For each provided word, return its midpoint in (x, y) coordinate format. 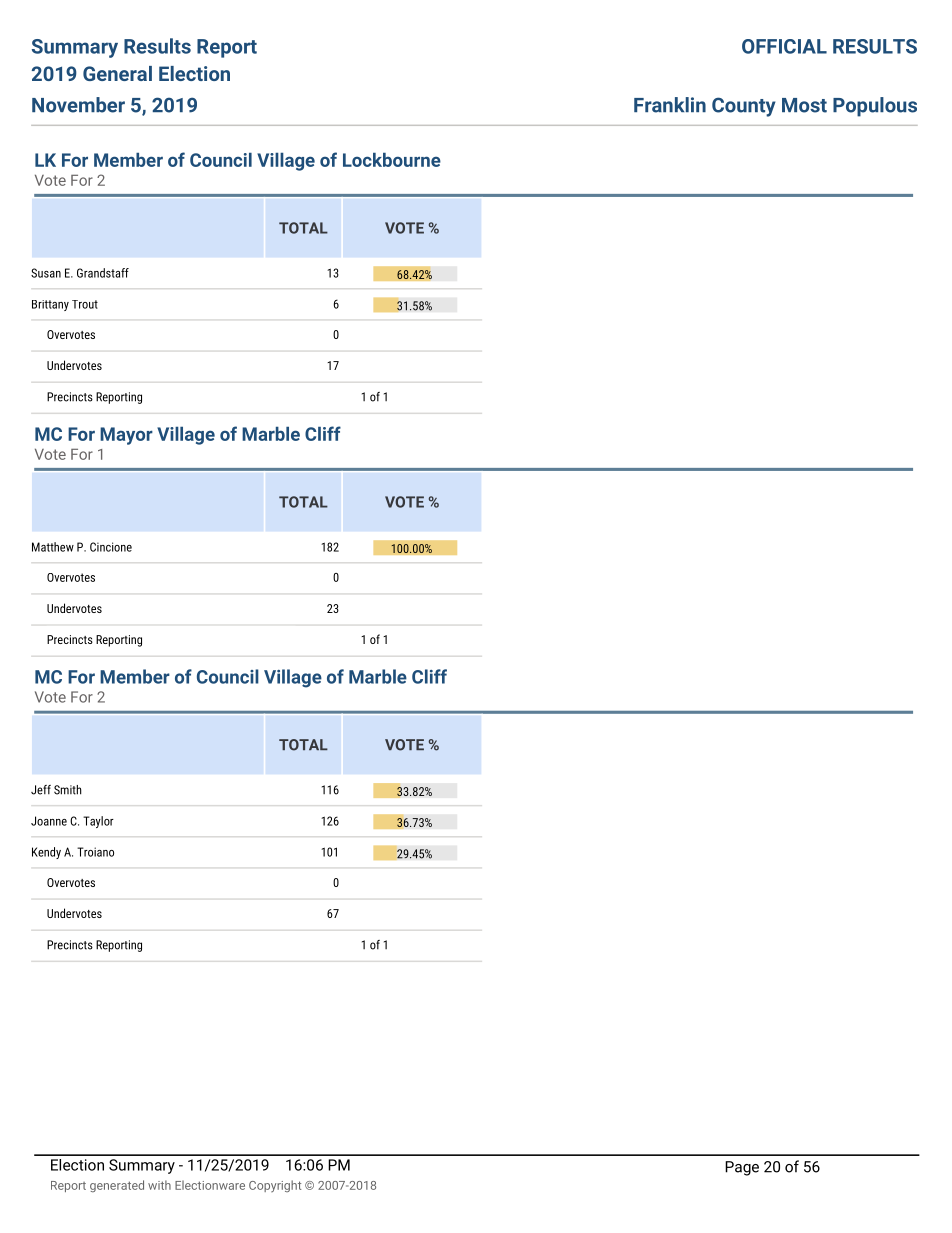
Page (742, 1168)
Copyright (275, 1186)
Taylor (98, 822)
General (117, 73)
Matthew (53, 547)
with (159, 1185)
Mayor (126, 436)
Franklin (670, 105)
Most (804, 105)
